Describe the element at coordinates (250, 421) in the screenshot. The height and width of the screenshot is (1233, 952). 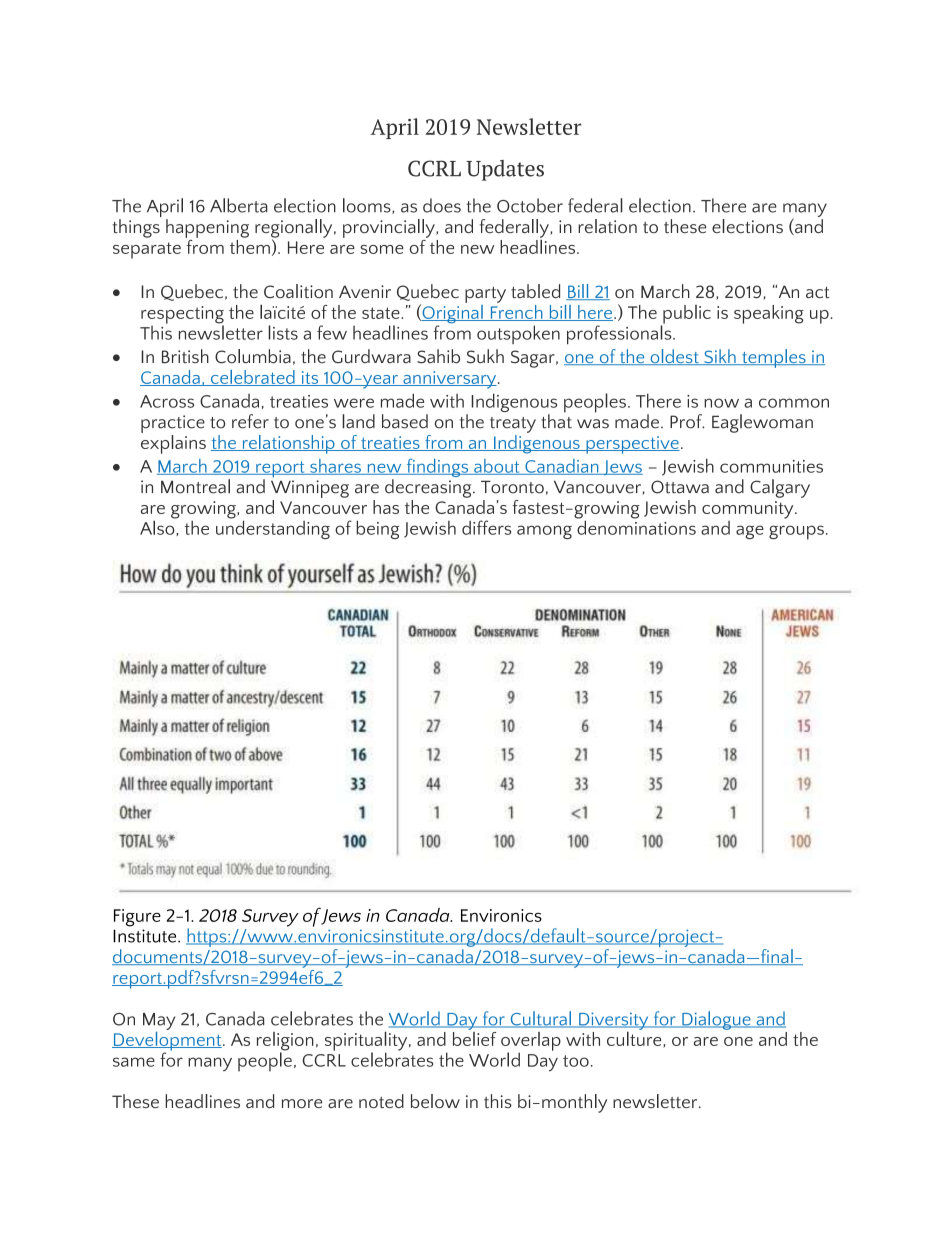
I see `refer` at that location.
